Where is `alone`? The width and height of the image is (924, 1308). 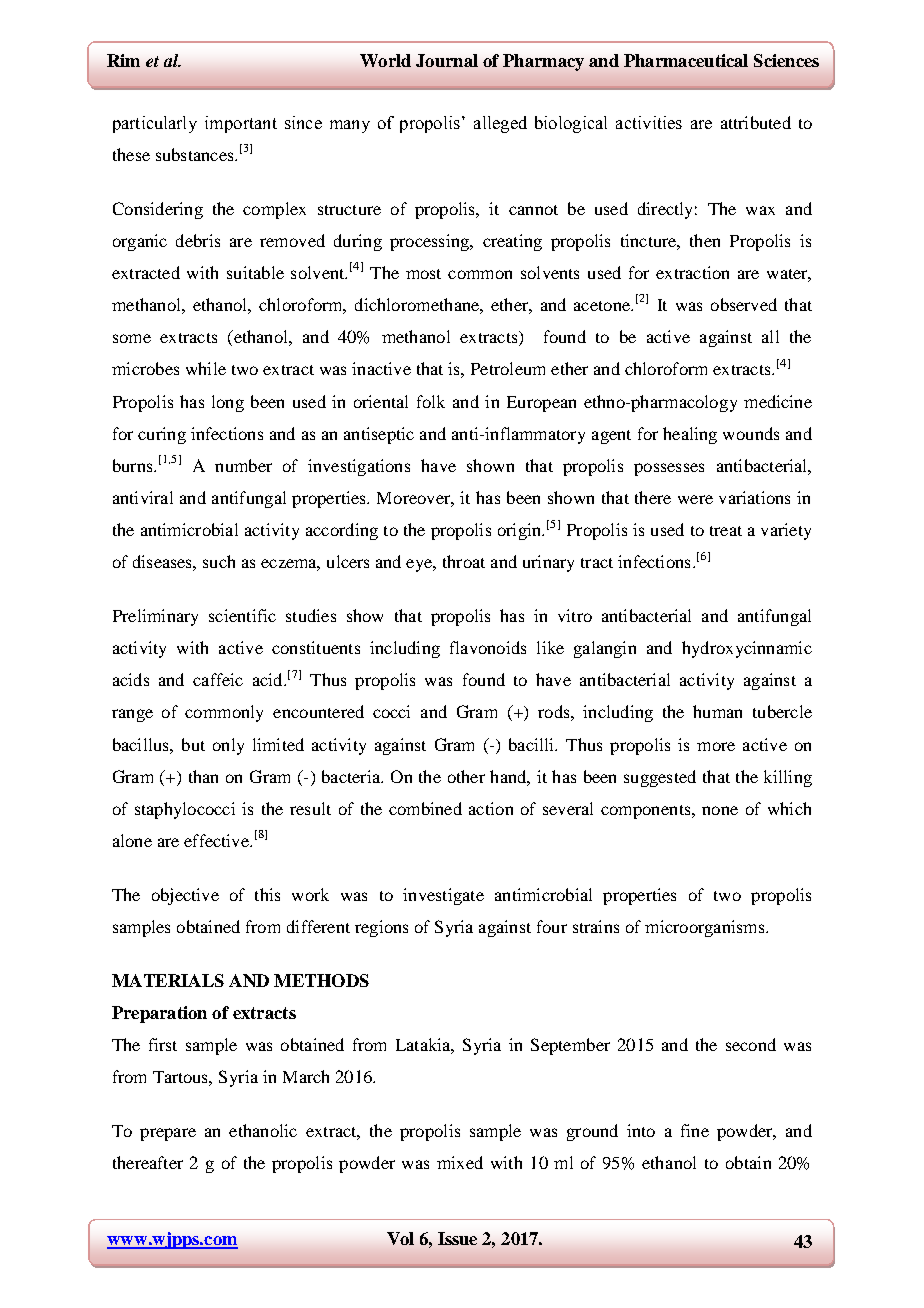 alone is located at coordinates (132, 840).
